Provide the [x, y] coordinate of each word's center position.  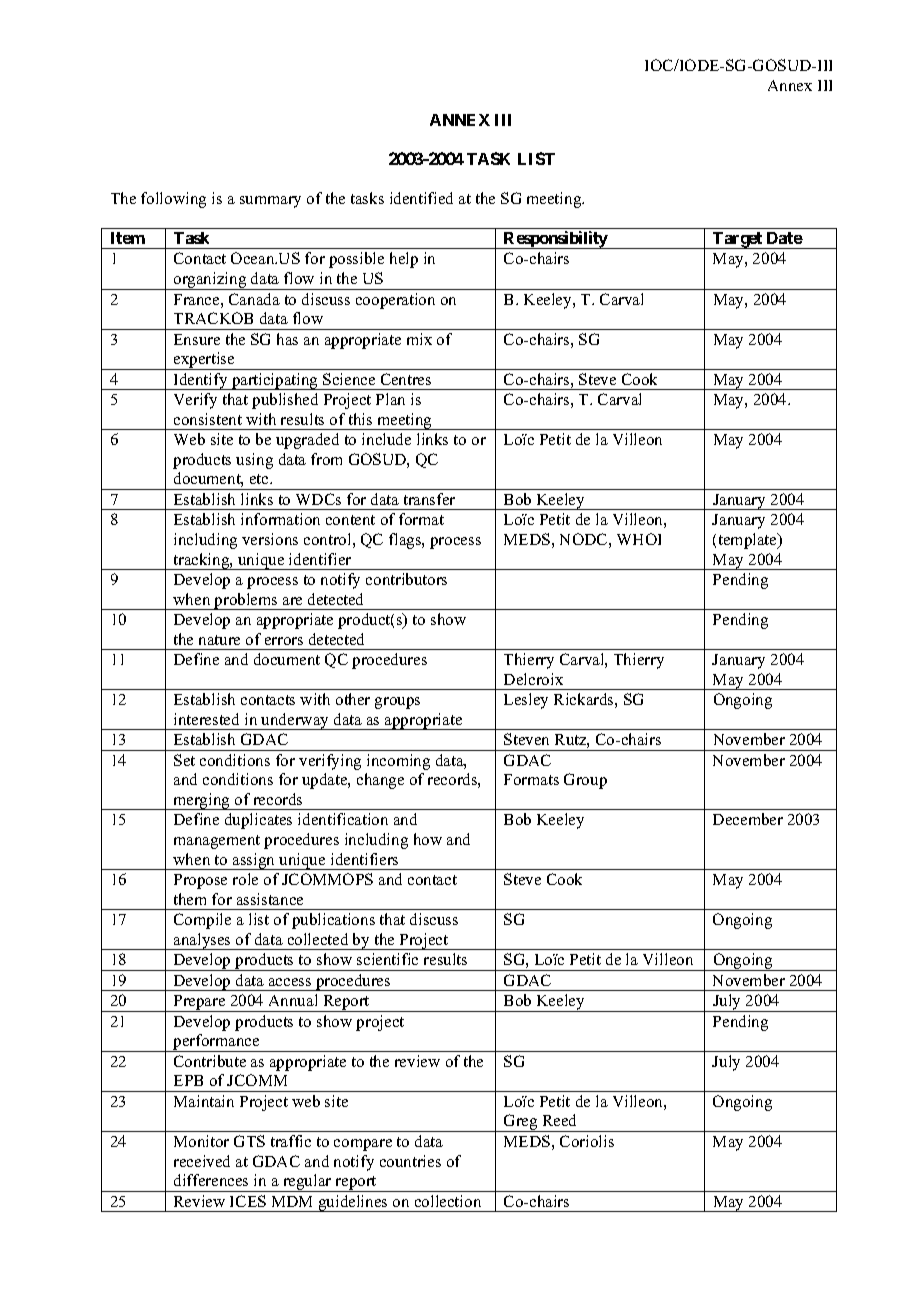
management [217, 842]
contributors [406, 579]
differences [211, 1180]
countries [410, 1161]
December [748, 819]
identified [421, 198]
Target [738, 240]
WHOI [639, 539]
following [173, 200]
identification [343, 819]
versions [270, 539]
